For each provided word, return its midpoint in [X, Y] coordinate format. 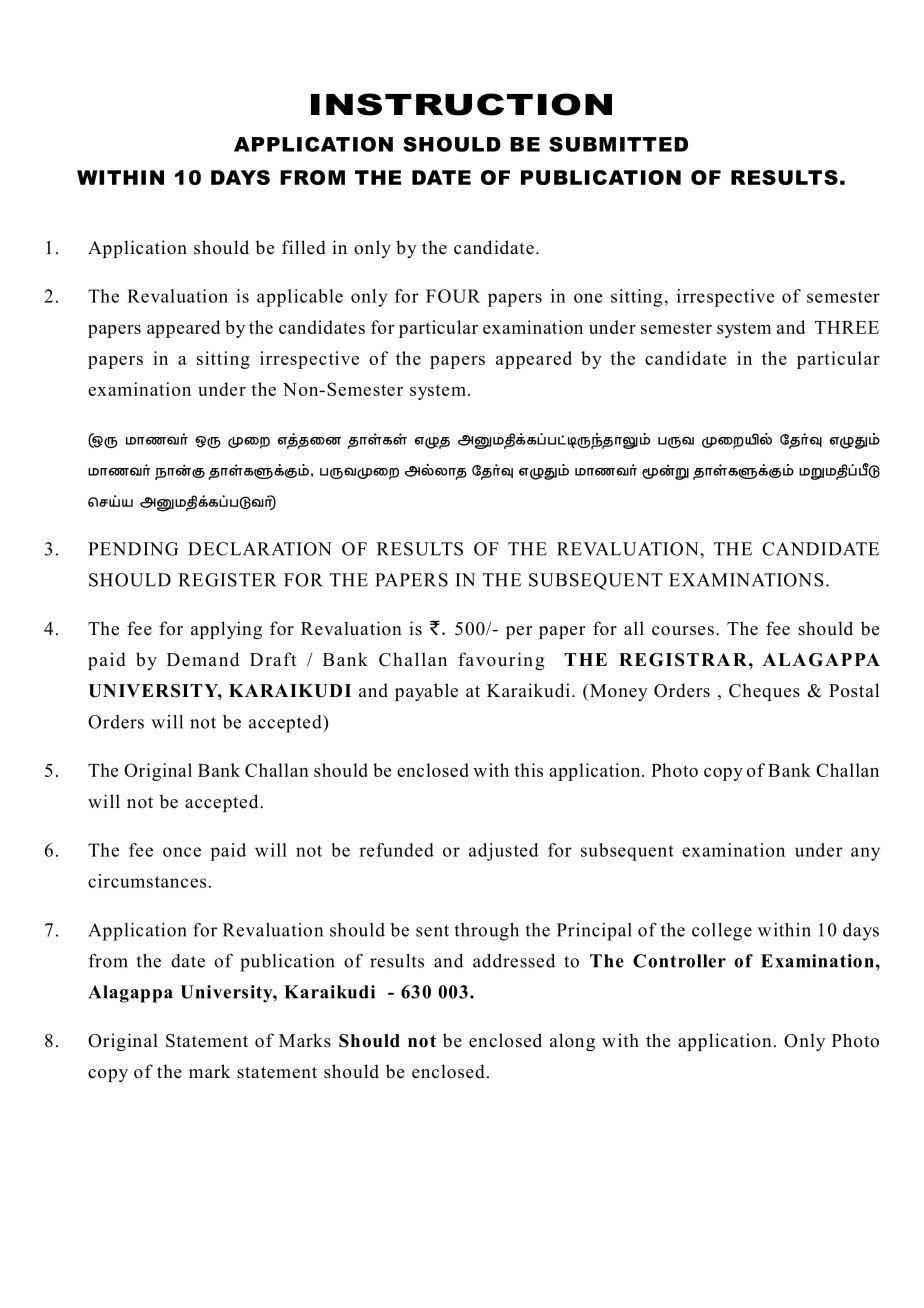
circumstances [147, 881]
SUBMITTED [618, 144]
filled [304, 247]
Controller [679, 961]
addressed [514, 961]
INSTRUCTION [461, 104]
